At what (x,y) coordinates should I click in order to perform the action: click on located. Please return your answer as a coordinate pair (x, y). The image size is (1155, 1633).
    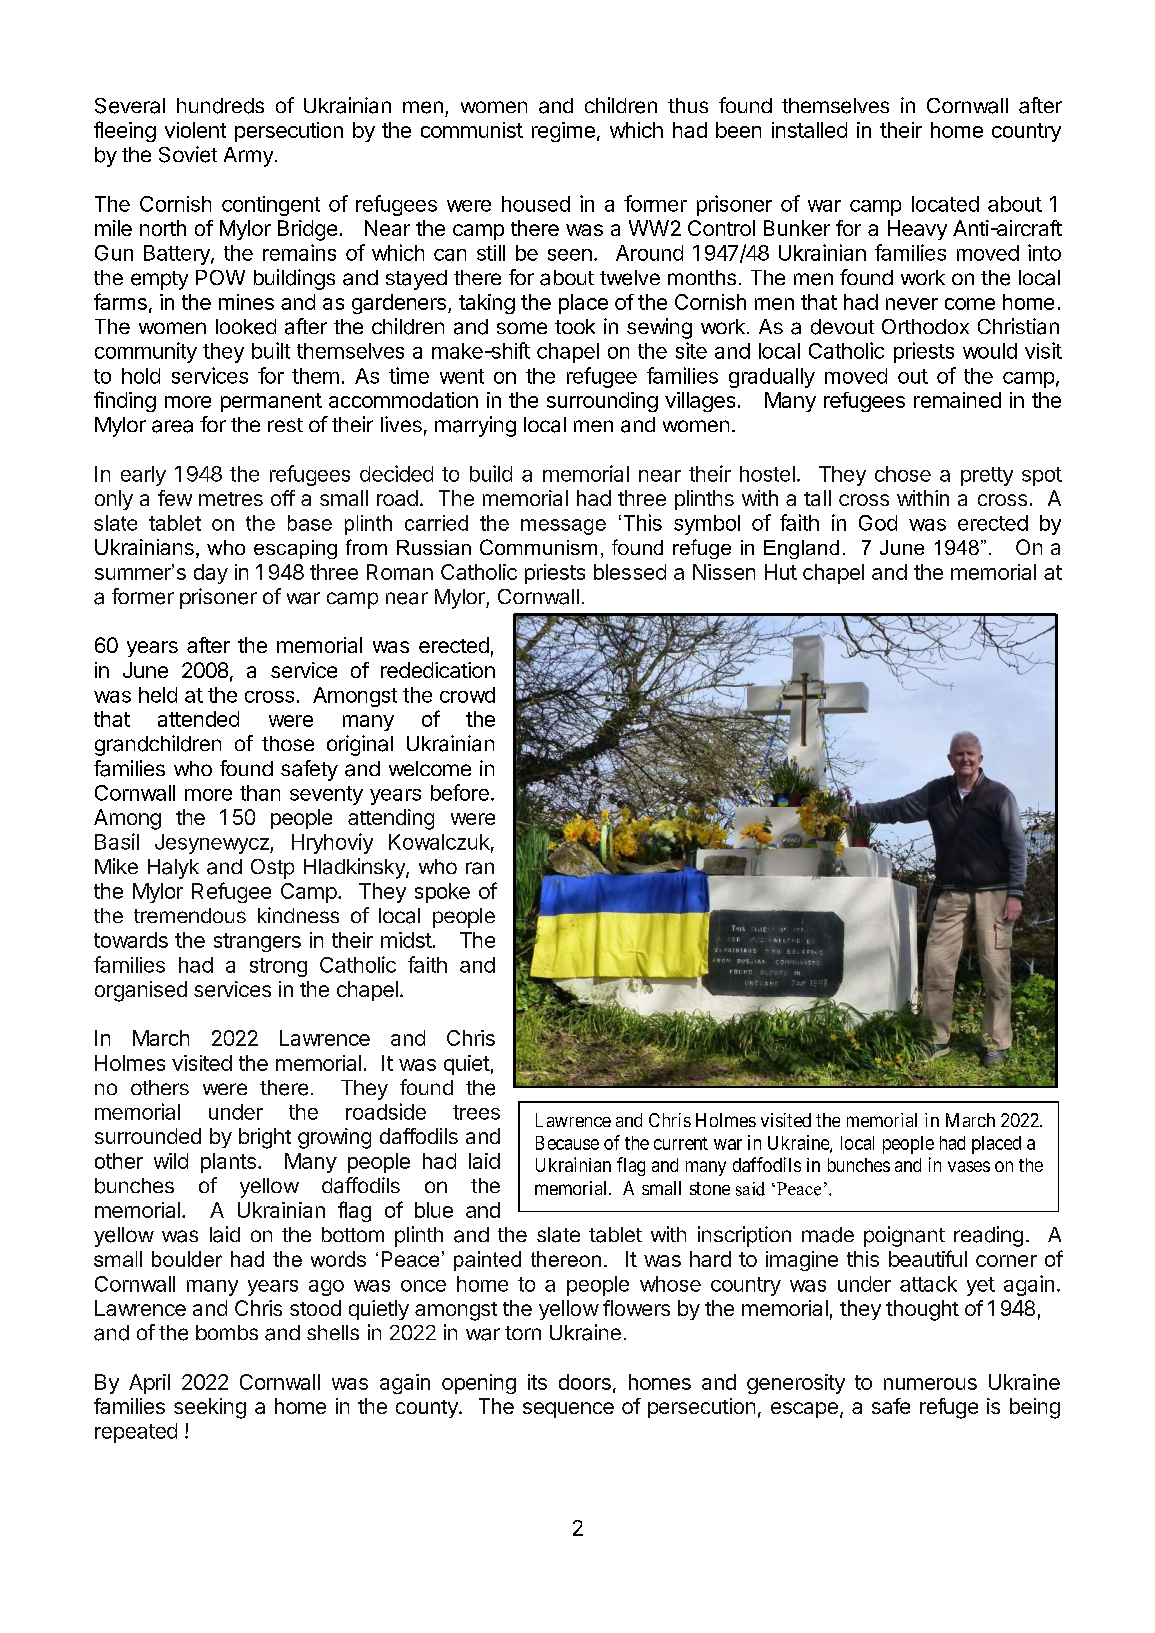
    Looking at the image, I should click on (945, 204).
